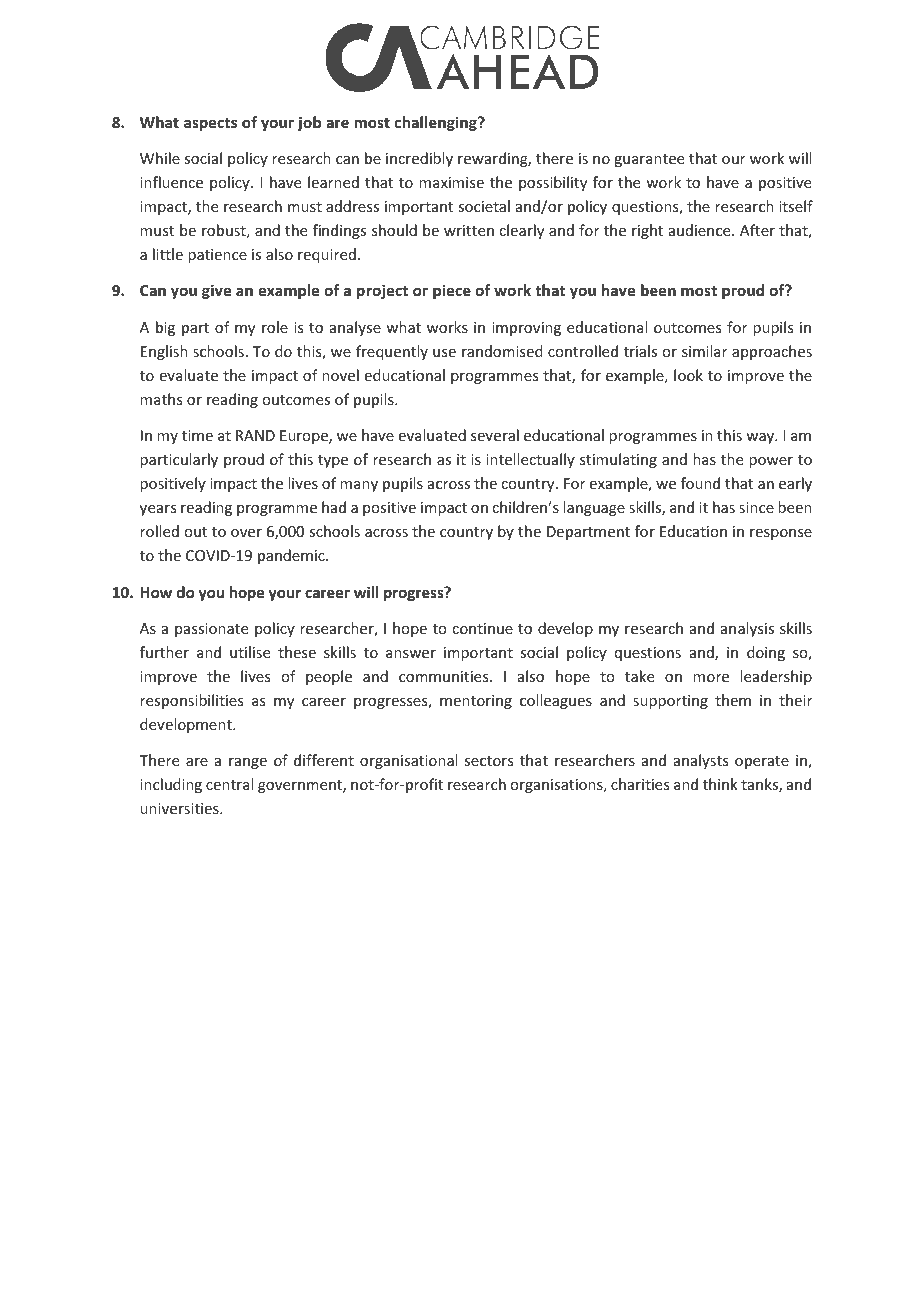  Describe the element at coordinates (649, 160) in the screenshot. I see `guarantee` at that location.
